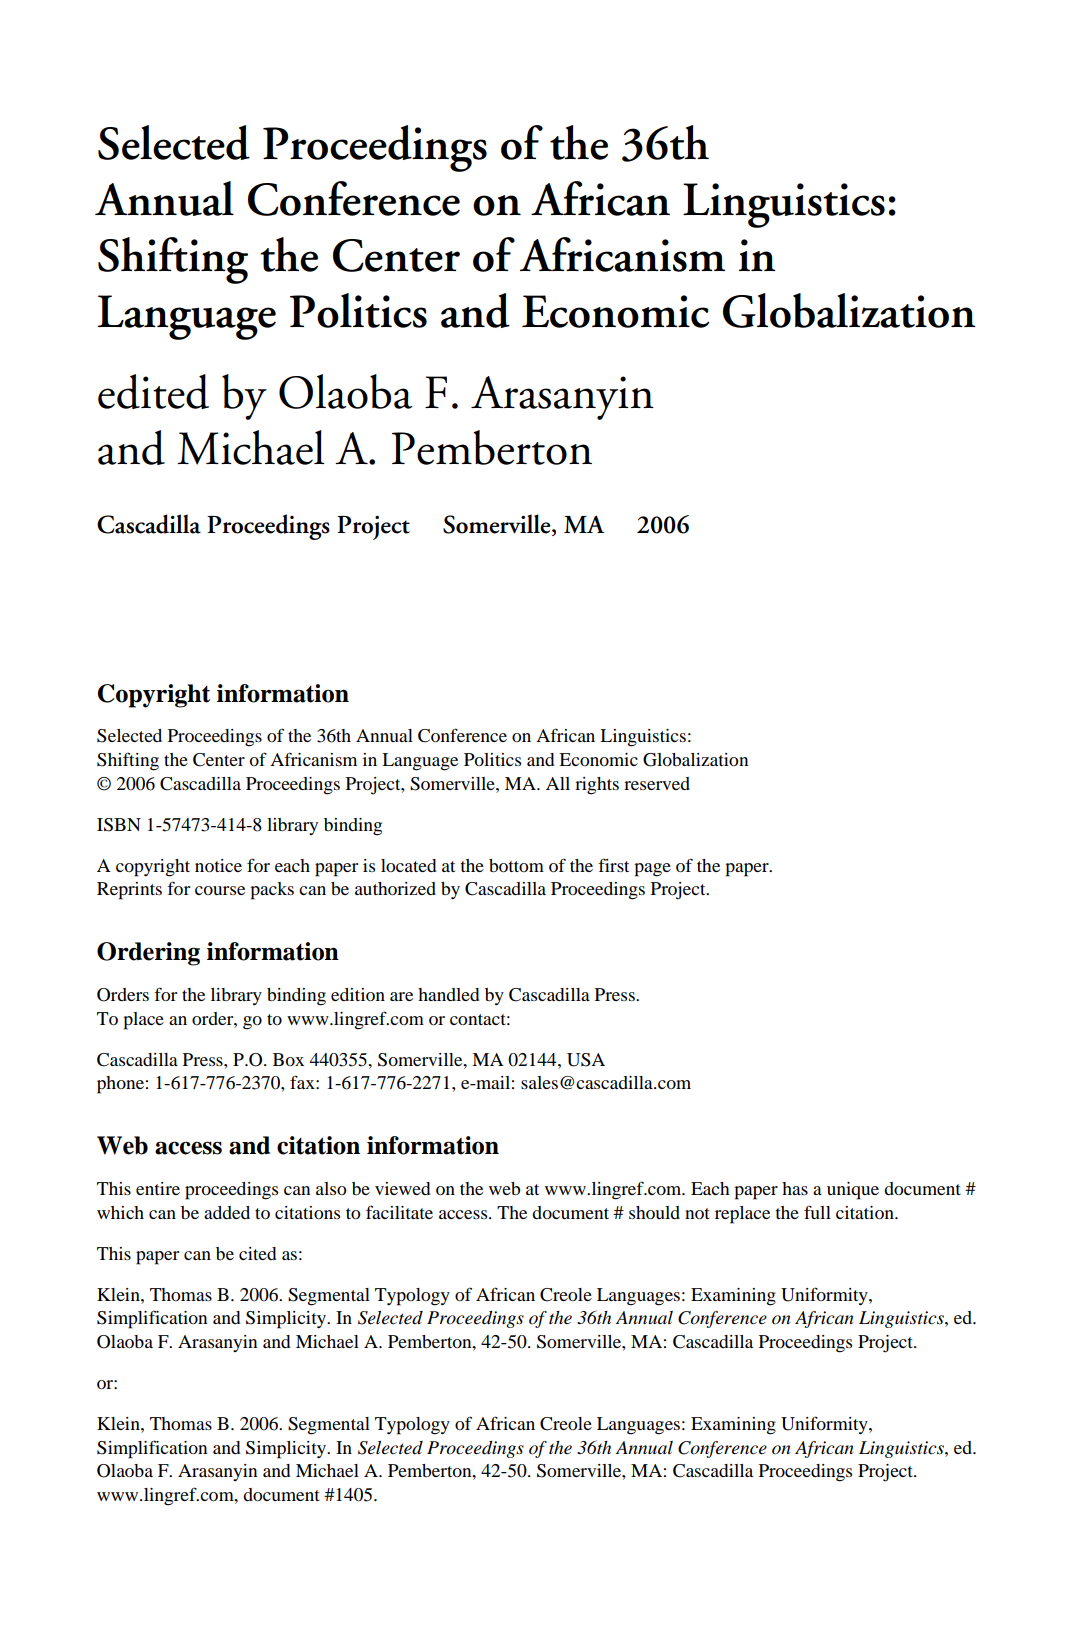  What do you see at coordinates (558, 783) in the document?
I see `All` at bounding box center [558, 783].
